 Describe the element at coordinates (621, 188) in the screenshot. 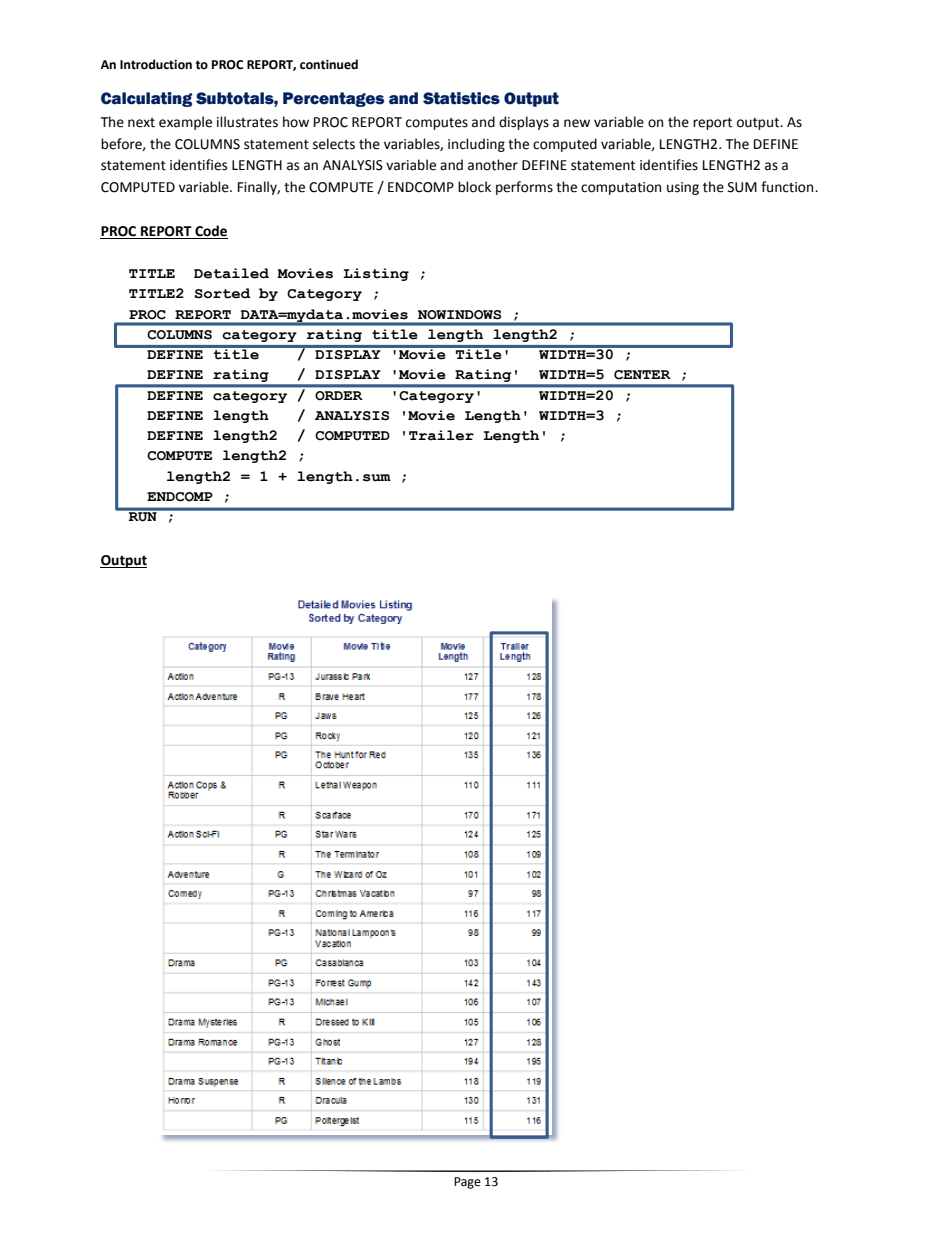

I see `computation` at that location.
